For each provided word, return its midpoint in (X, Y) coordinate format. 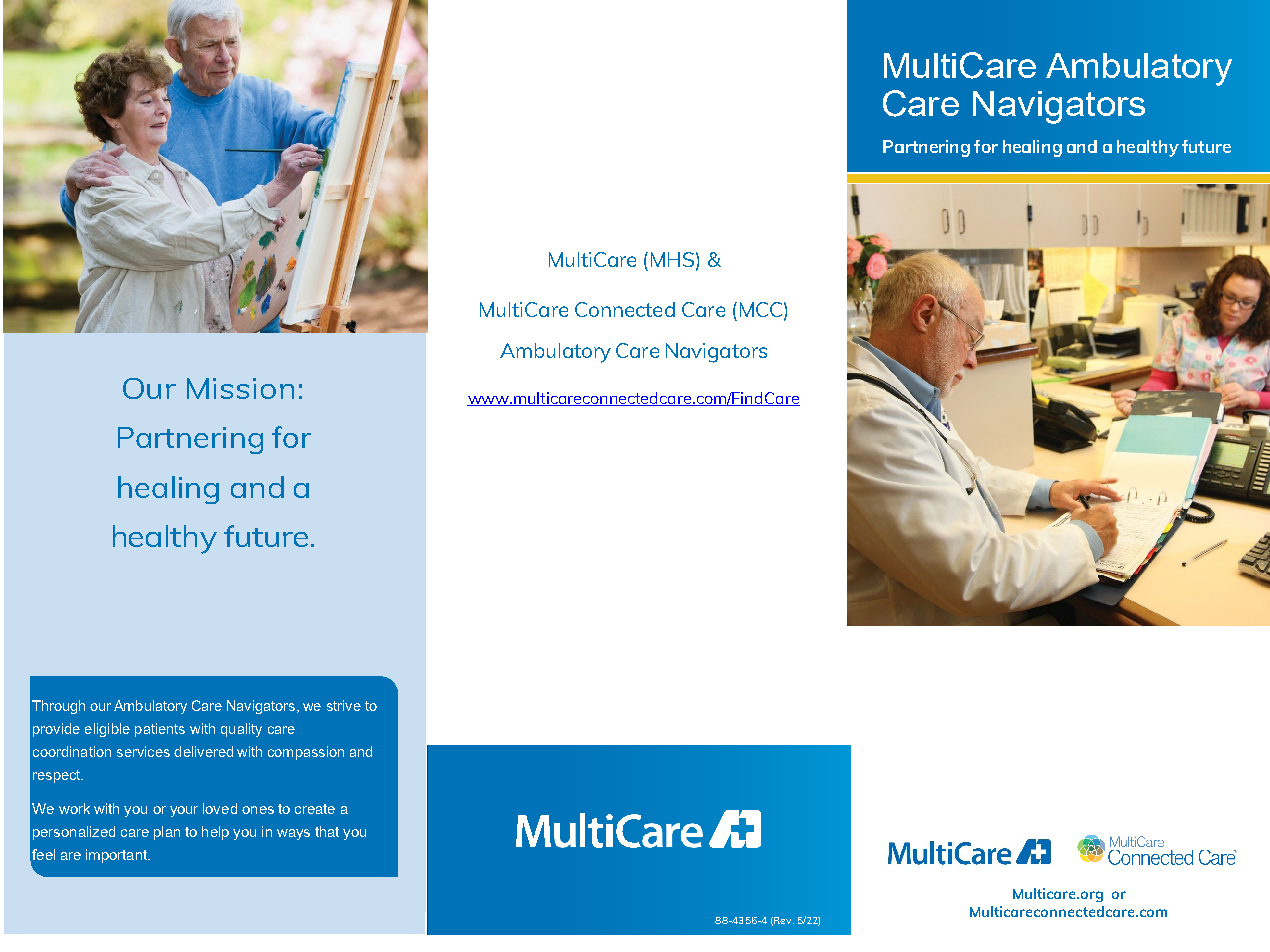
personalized (74, 833)
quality (241, 730)
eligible (107, 730)
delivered (203, 751)
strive (344, 705)
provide (56, 730)
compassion (306, 753)
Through (58, 707)
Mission (240, 388)
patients (160, 730)
